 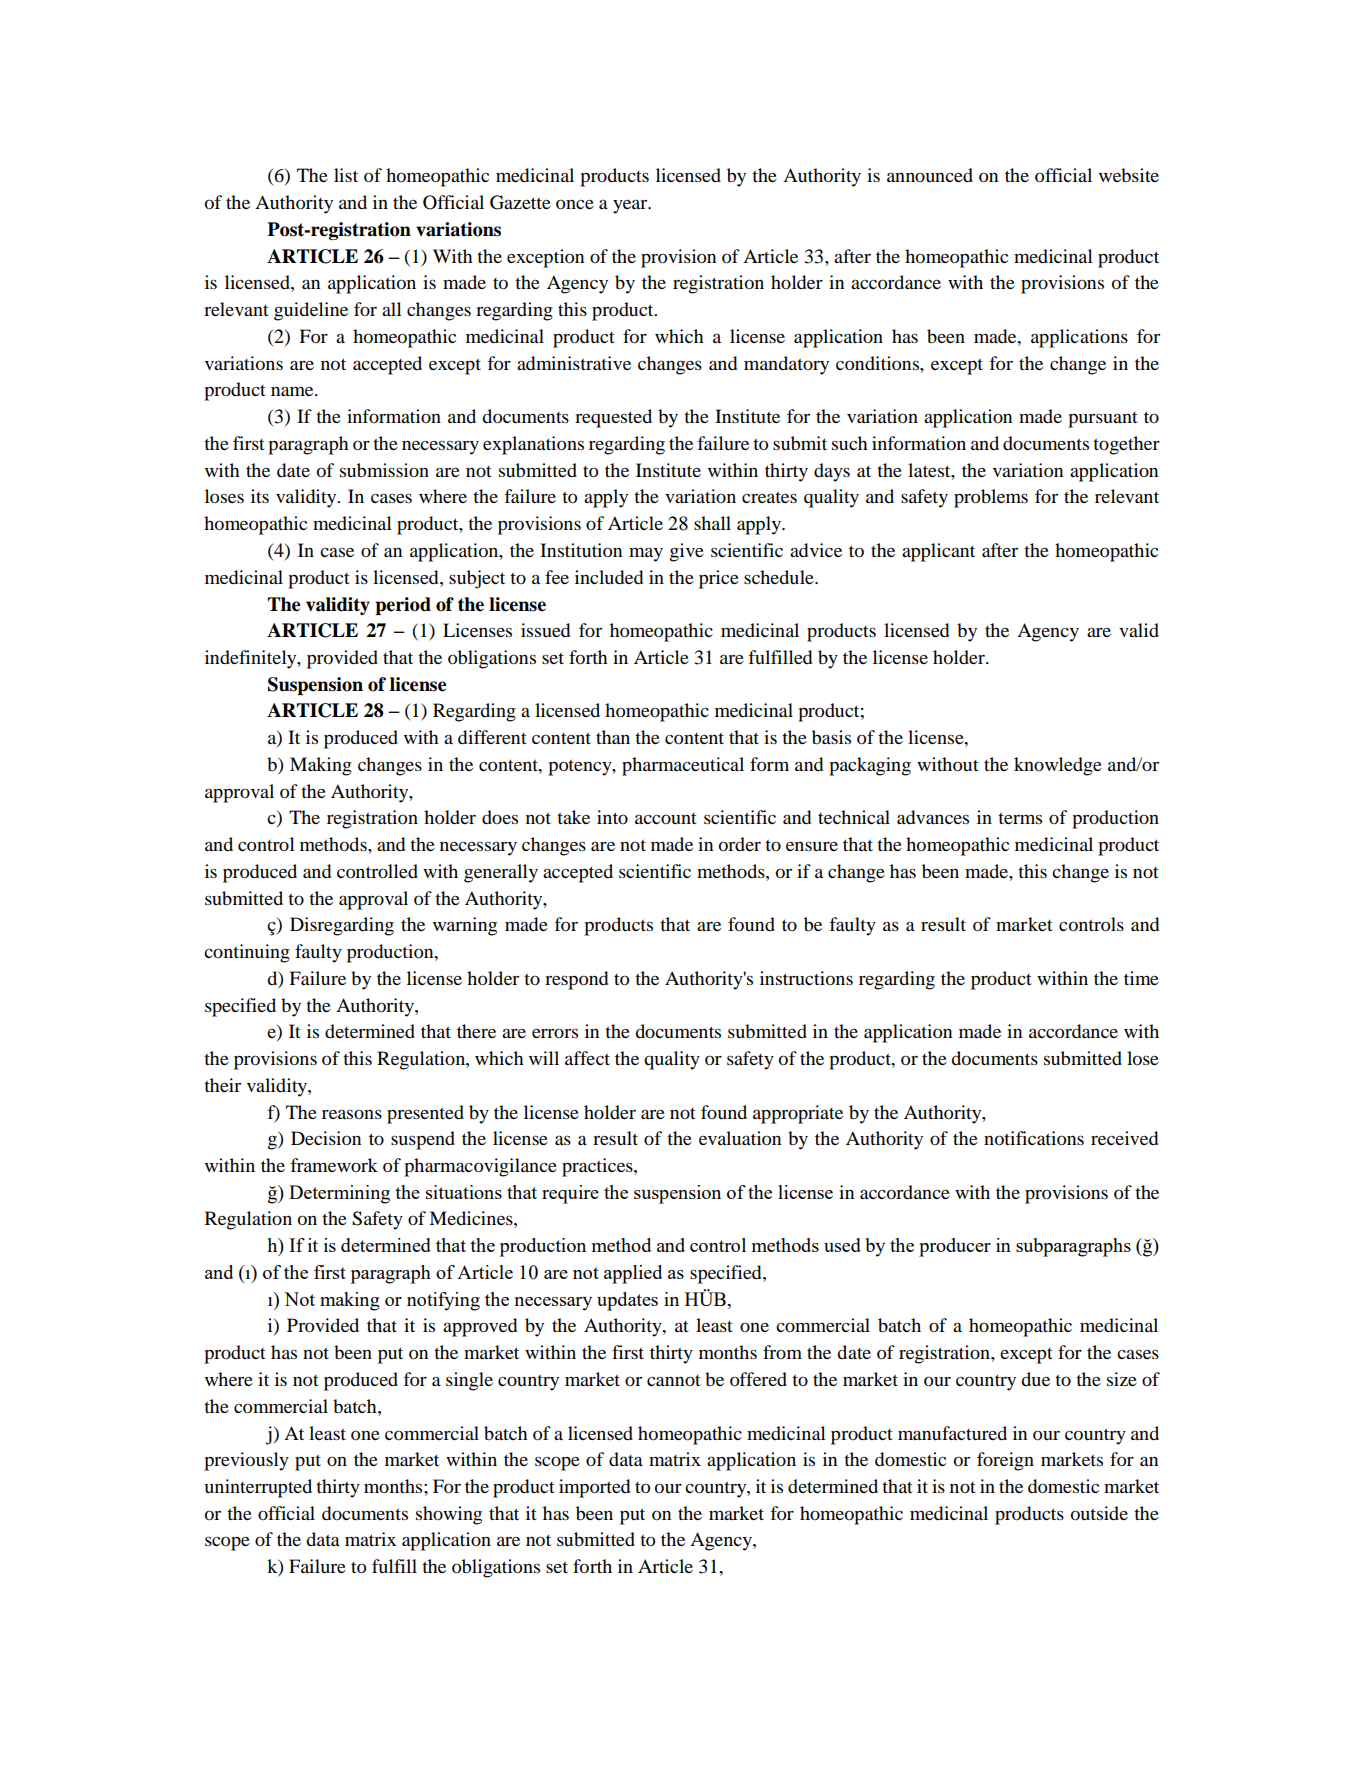 What do you see at coordinates (346, 175) in the screenshot?
I see `list` at bounding box center [346, 175].
